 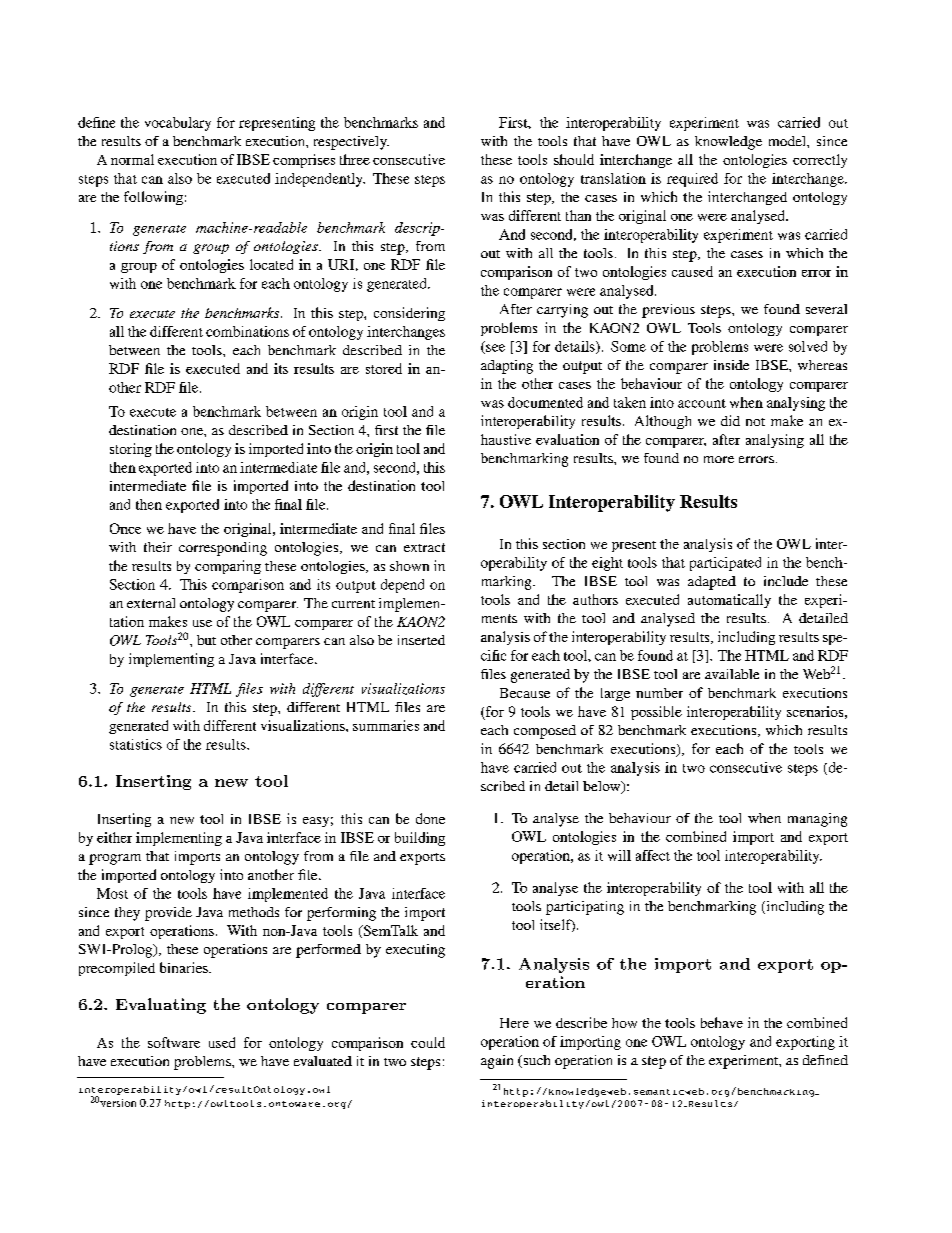 I want to click on more, so click(x=719, y=459).
